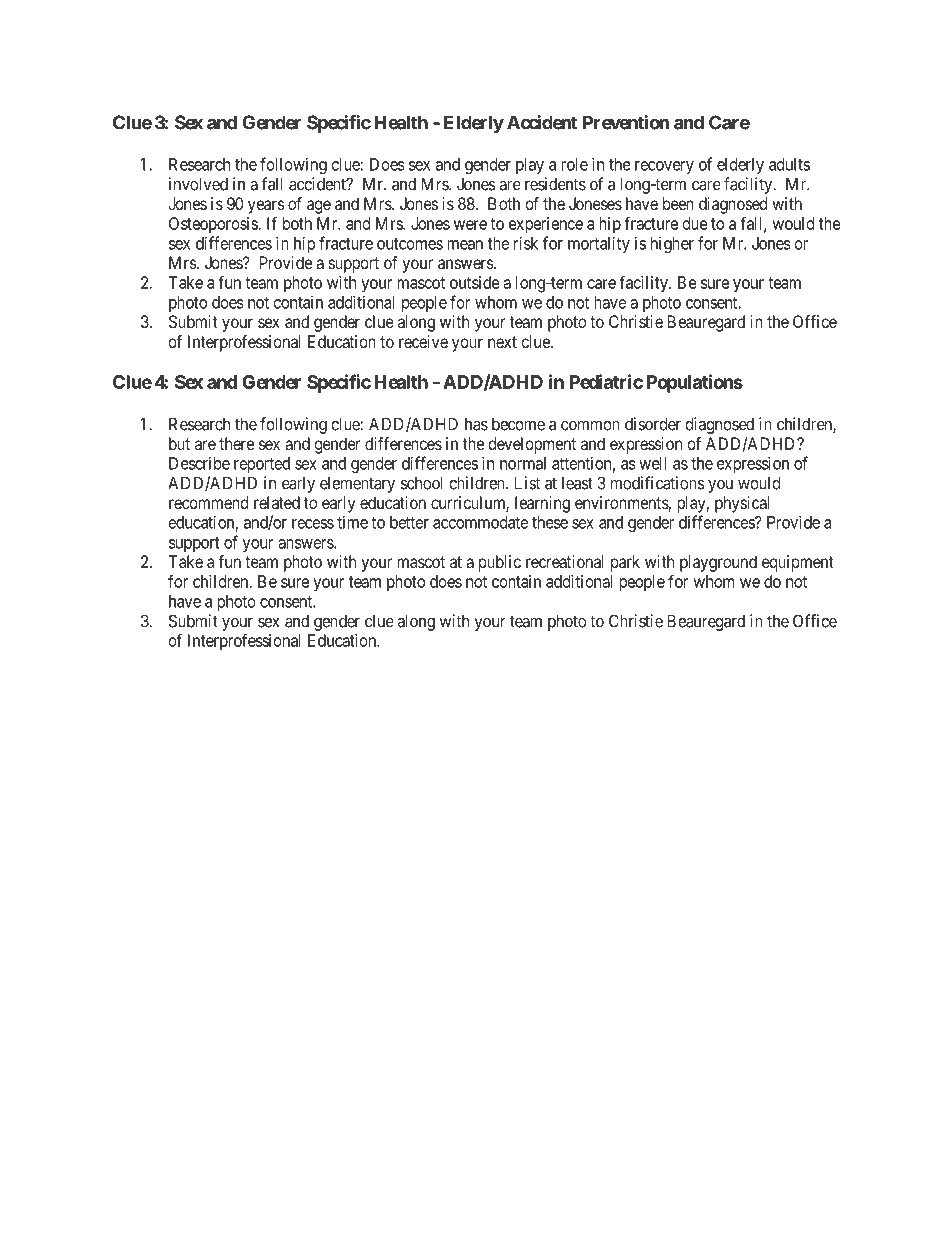  What do you see at coordinates (236, 443) in the screenshot?
I see `there` at bounding box center [236, 443].
